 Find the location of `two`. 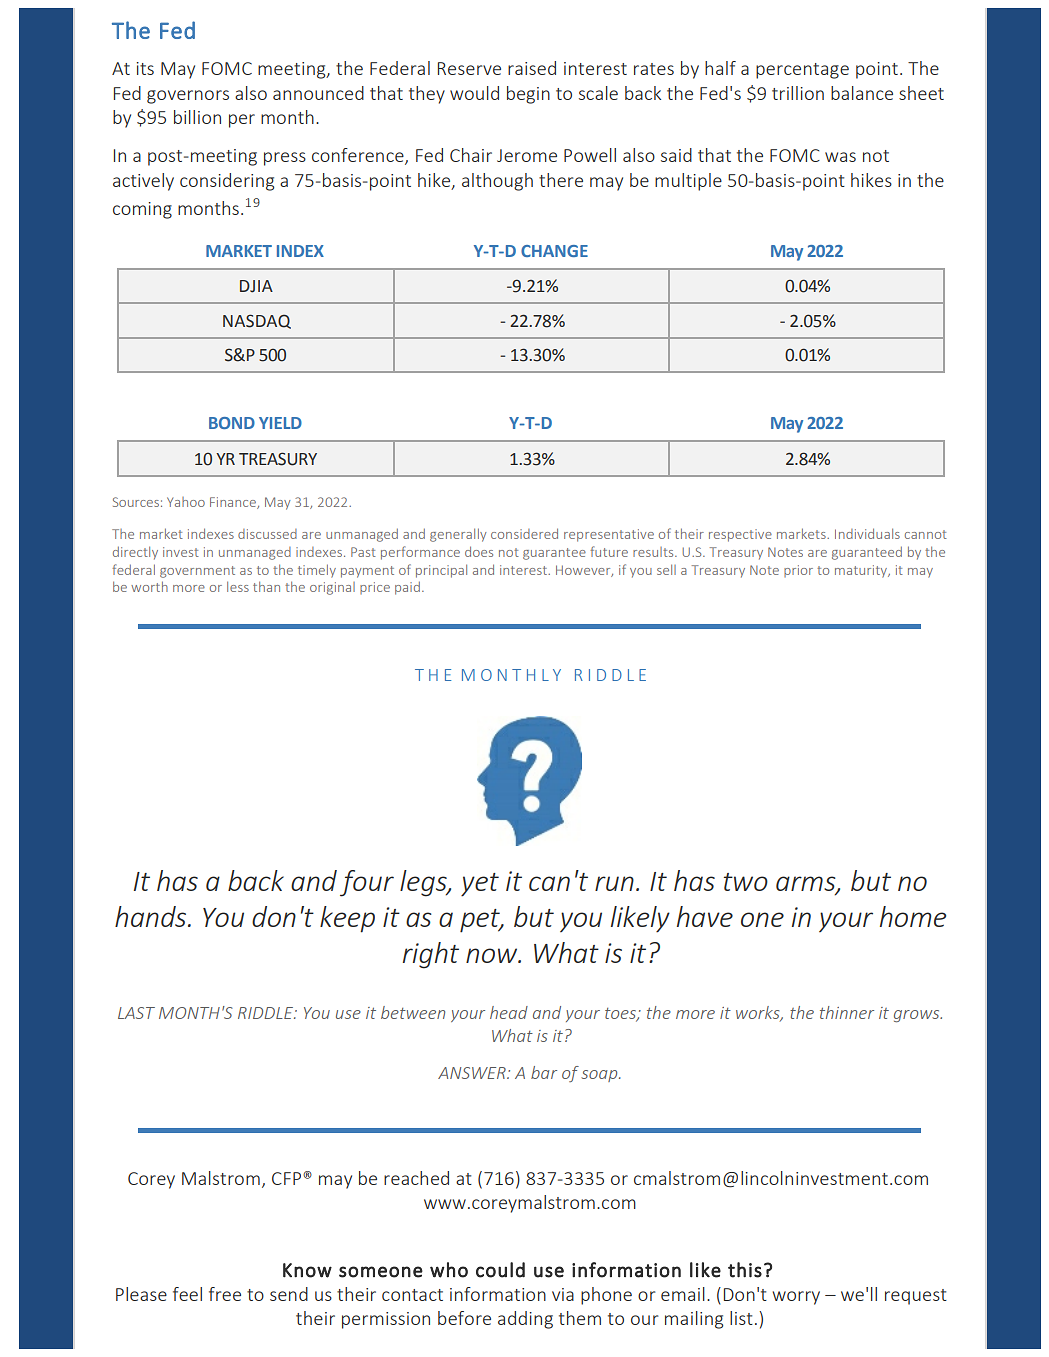

two is located at coordinates (746, 882).
